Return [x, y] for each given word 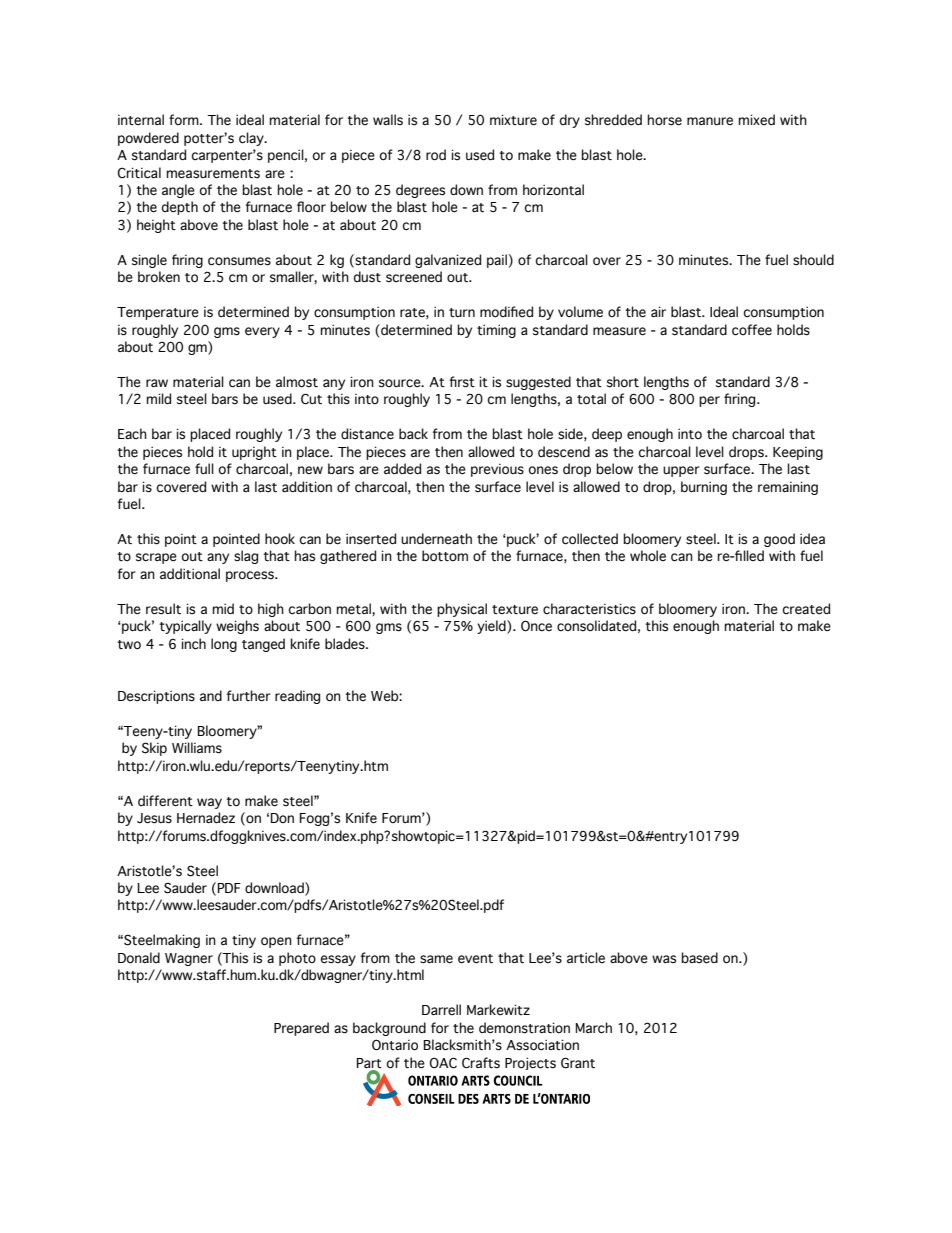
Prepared [301, 1029]
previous [497, 470]
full [204, 468]
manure [710, 121]
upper [681, 471]
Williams [197, 748]
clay [252, 139]
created [806, 609]
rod [436, 155]
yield [492, 627]
